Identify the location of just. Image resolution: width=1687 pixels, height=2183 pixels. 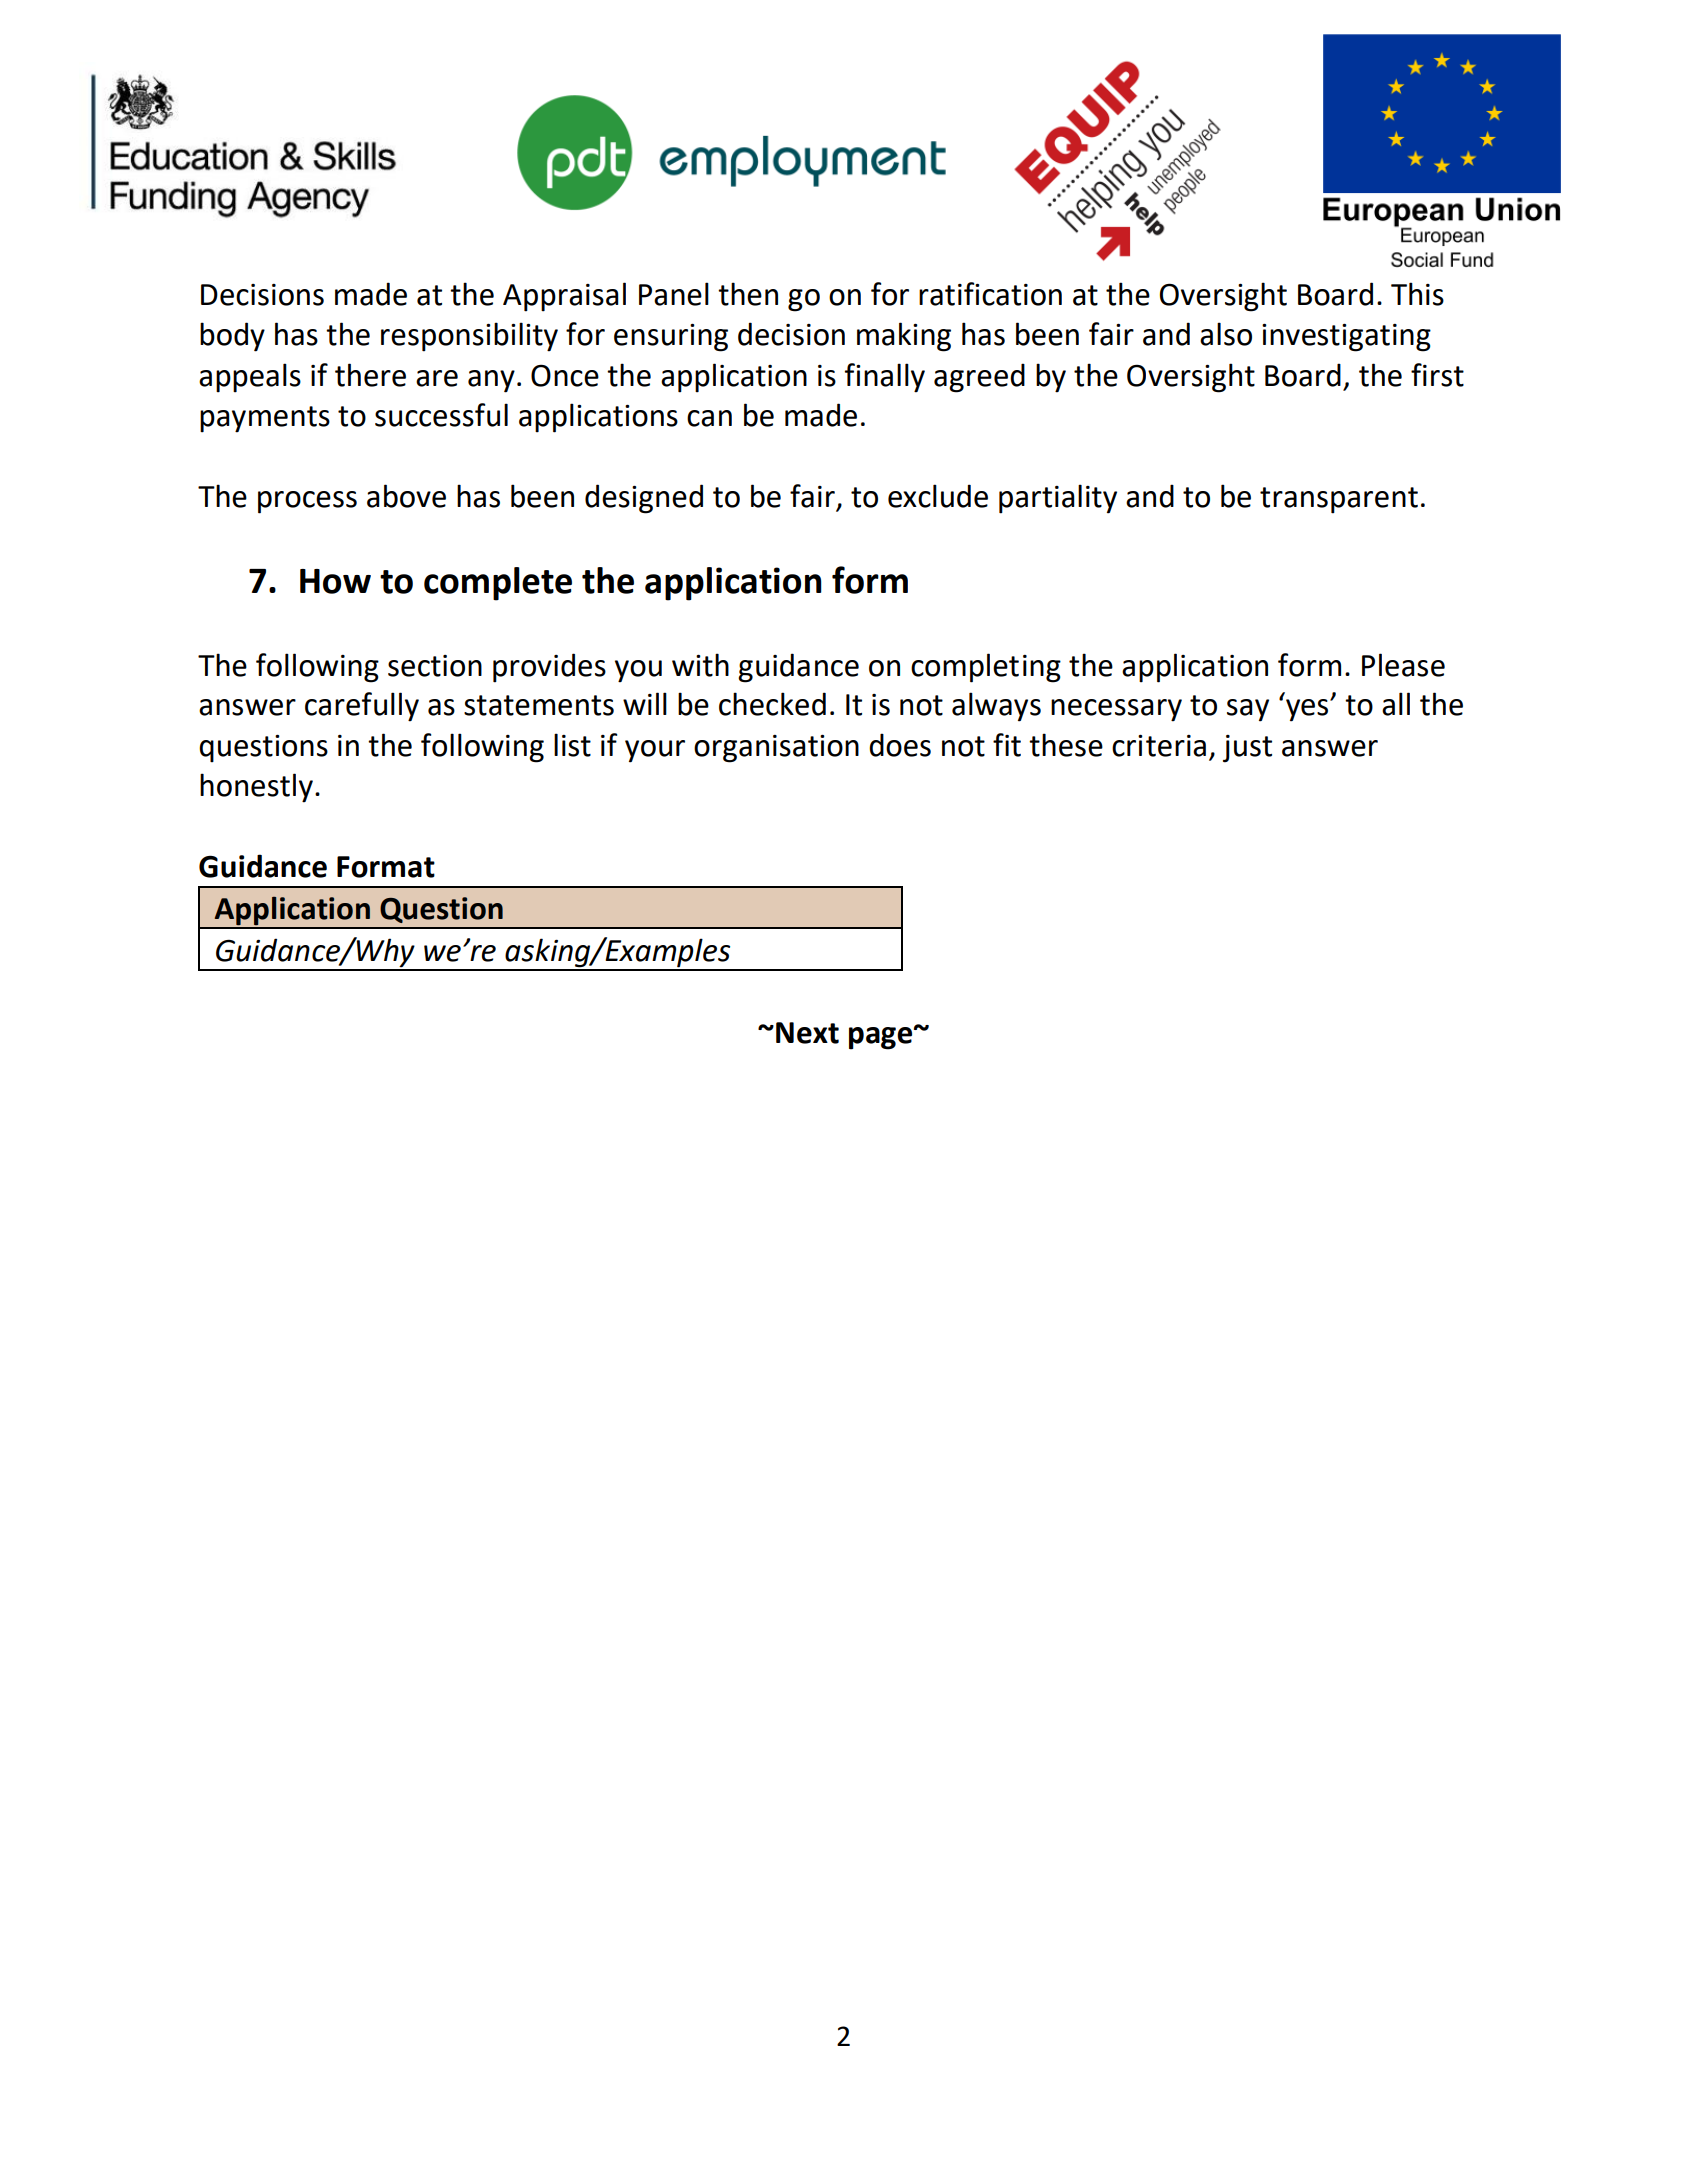
(1247, 749).
